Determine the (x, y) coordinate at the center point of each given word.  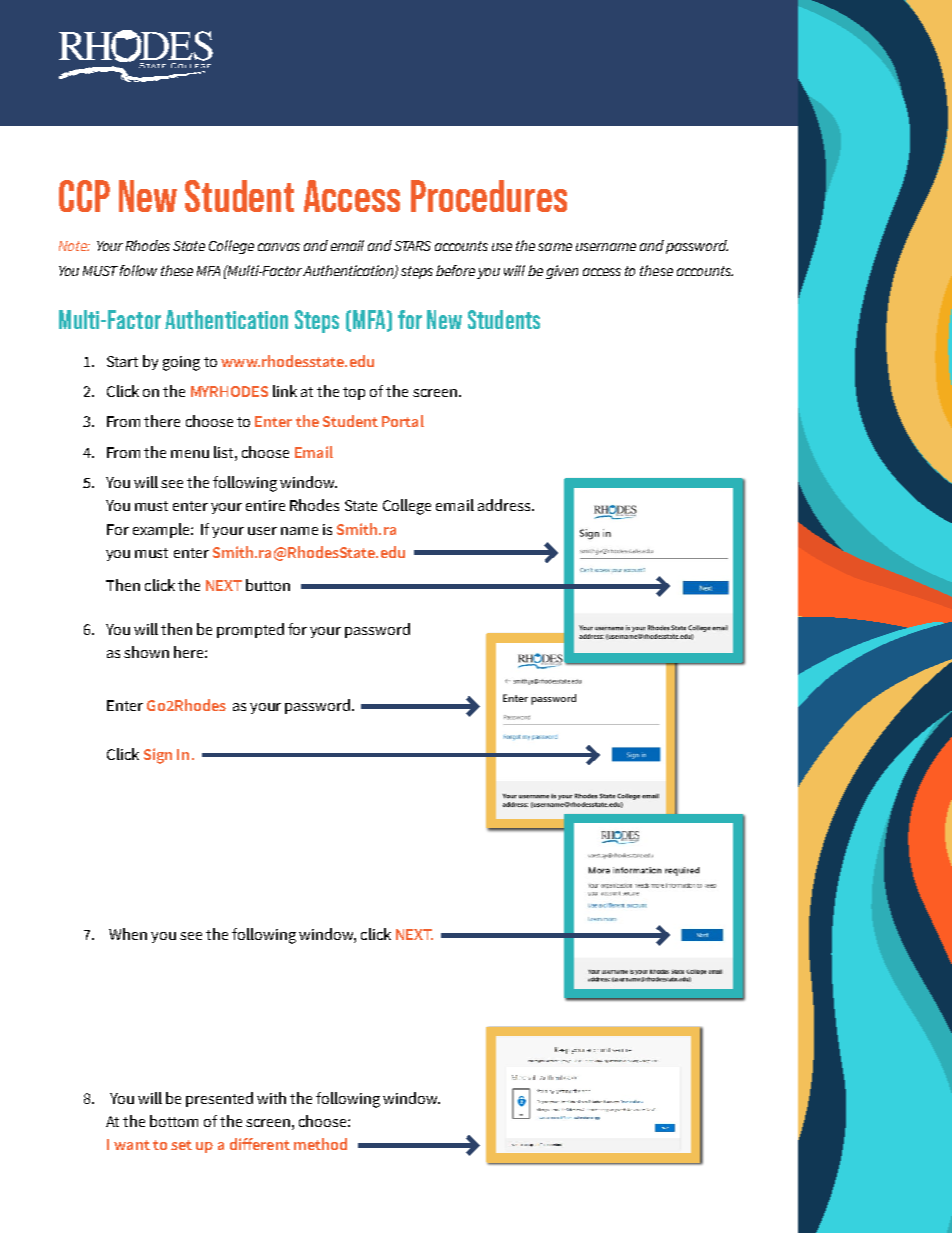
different (260, 1144)
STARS (412, 246)
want (132, 1145)
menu (190, 454)
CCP (84, 196)
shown (146, 652)
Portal (403, 421)
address (505, 505)
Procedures (489, 196)
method (320, 1144)
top (354, 393)
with (271, 1098)
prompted (250, 630)
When (128, 934)
